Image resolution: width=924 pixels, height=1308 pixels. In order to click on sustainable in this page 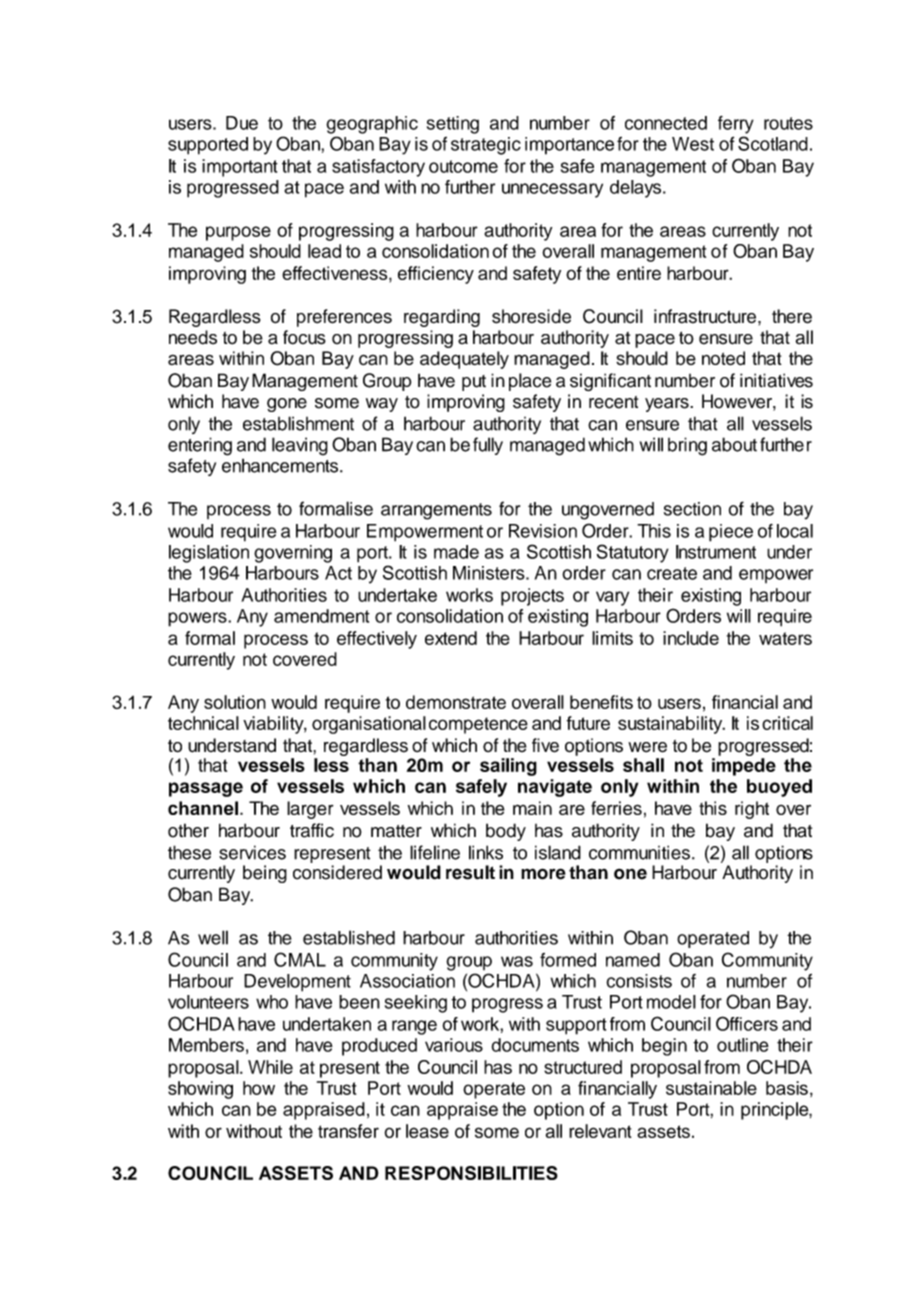, I will do `click(711, 1088)`.
